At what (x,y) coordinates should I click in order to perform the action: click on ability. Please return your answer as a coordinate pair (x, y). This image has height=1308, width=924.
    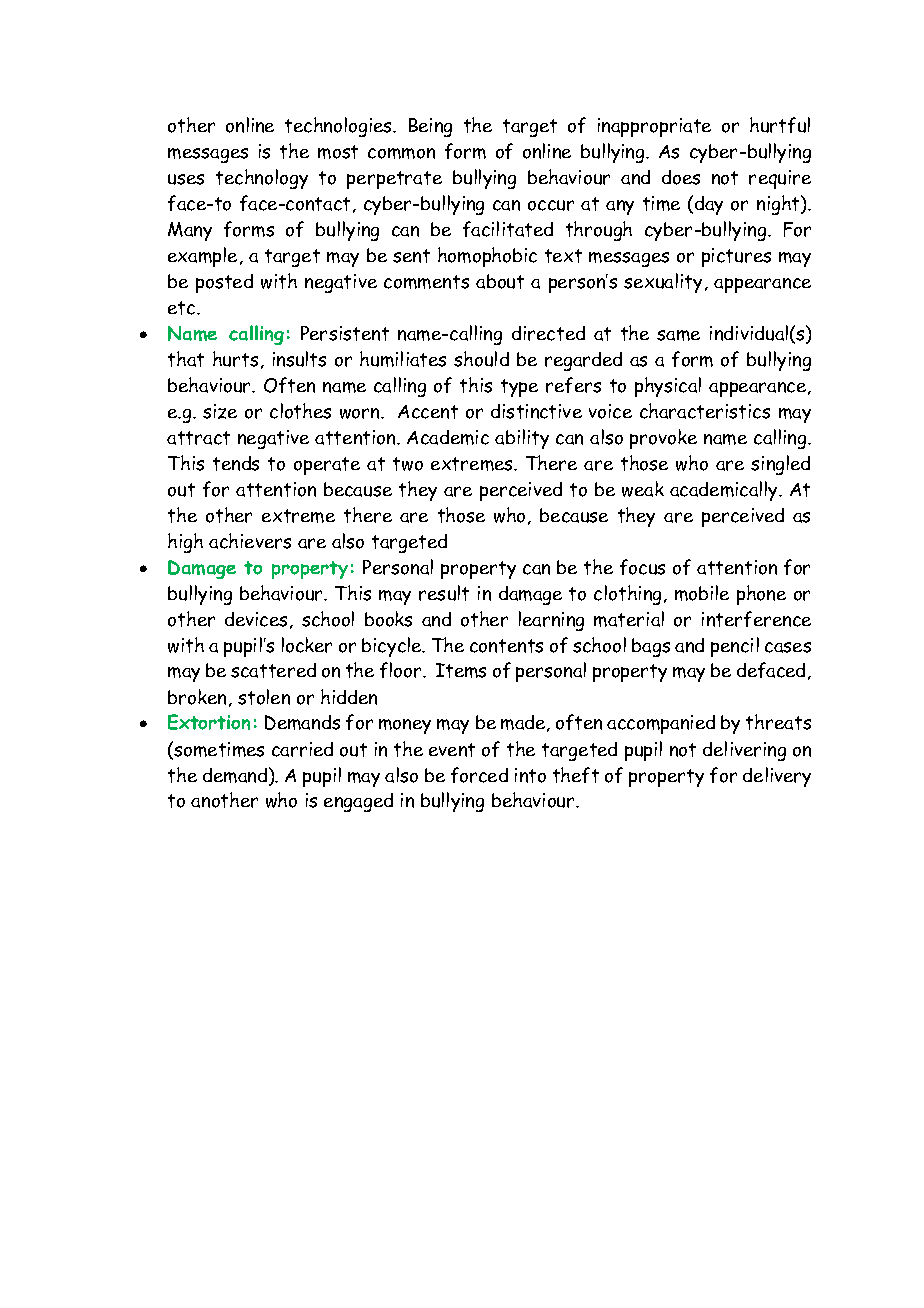
    Looking at the image, I should click on (522, 439).
